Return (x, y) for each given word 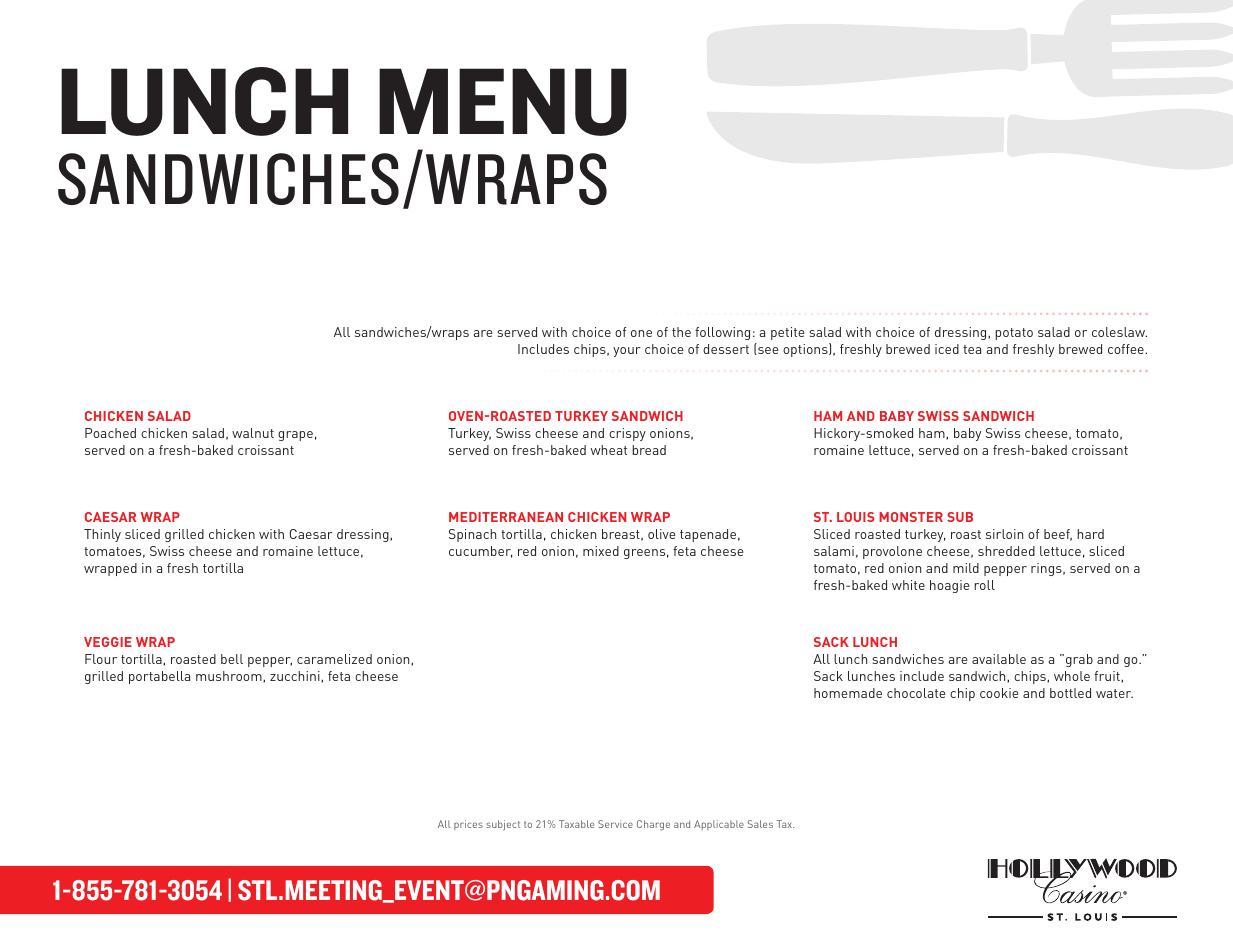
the (681, 332)
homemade (848, 693)
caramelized (334, 659)
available (999, 659)
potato (1014, 334)
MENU (503, 102)
